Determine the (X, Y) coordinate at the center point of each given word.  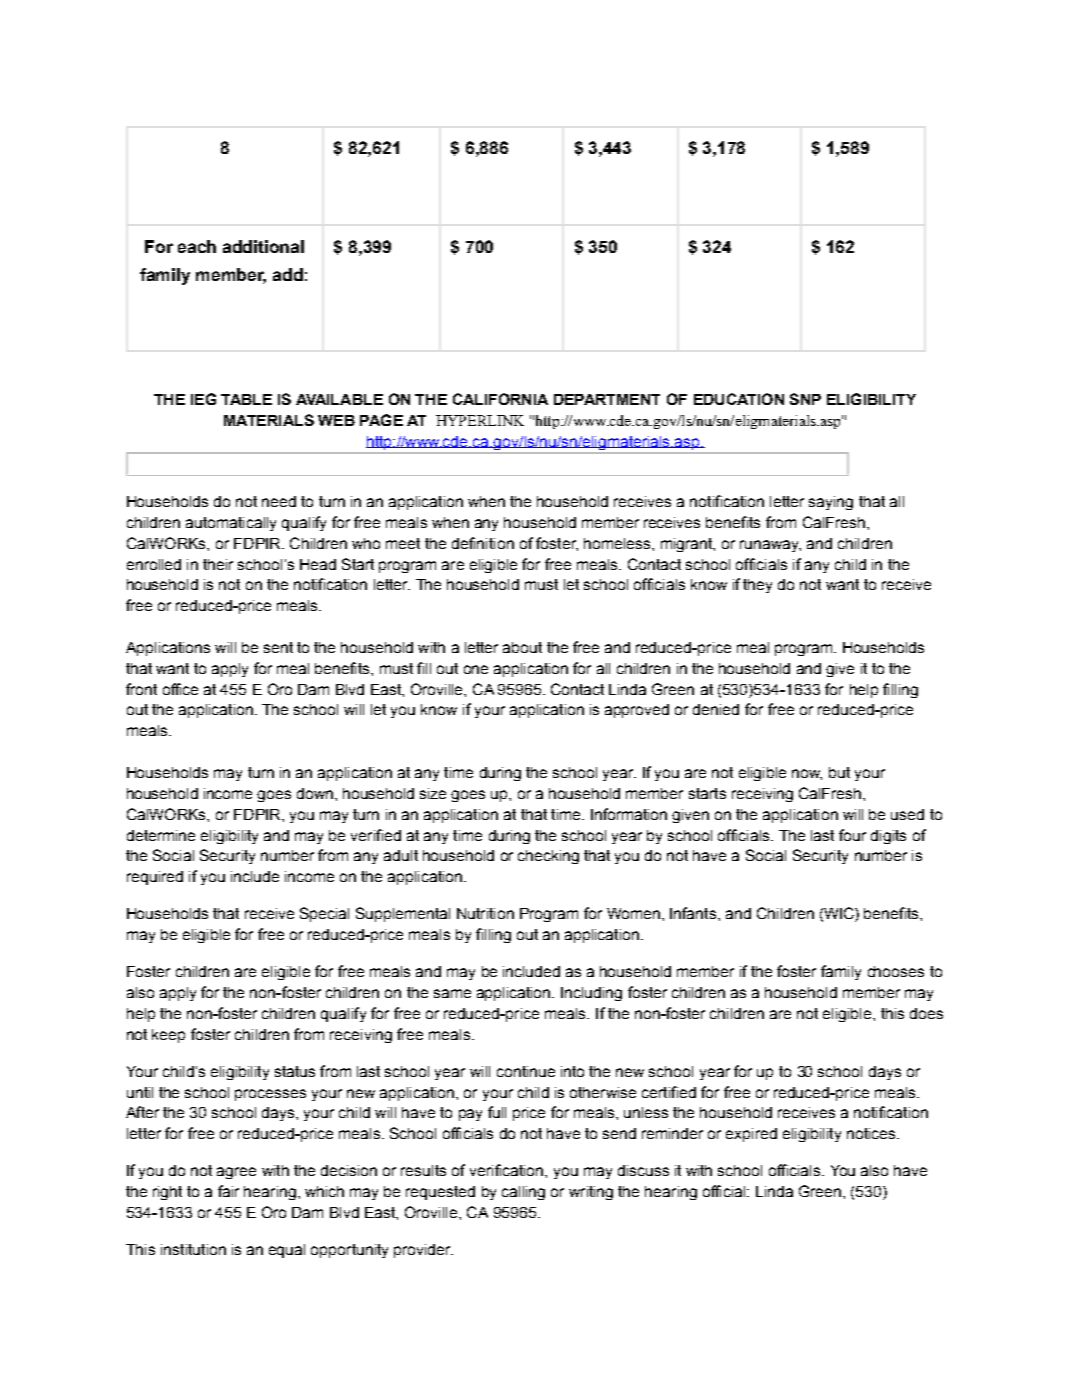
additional (263, 246)
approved (637, 711)
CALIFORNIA (500, 399)
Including (591, 994)
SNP (805, 399)
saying (831, 503)
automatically (231, 524)
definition (483, 543)
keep (168, 1036)
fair (228, 1191)
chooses (896, 971)
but (839, 772)
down (316, 793)
